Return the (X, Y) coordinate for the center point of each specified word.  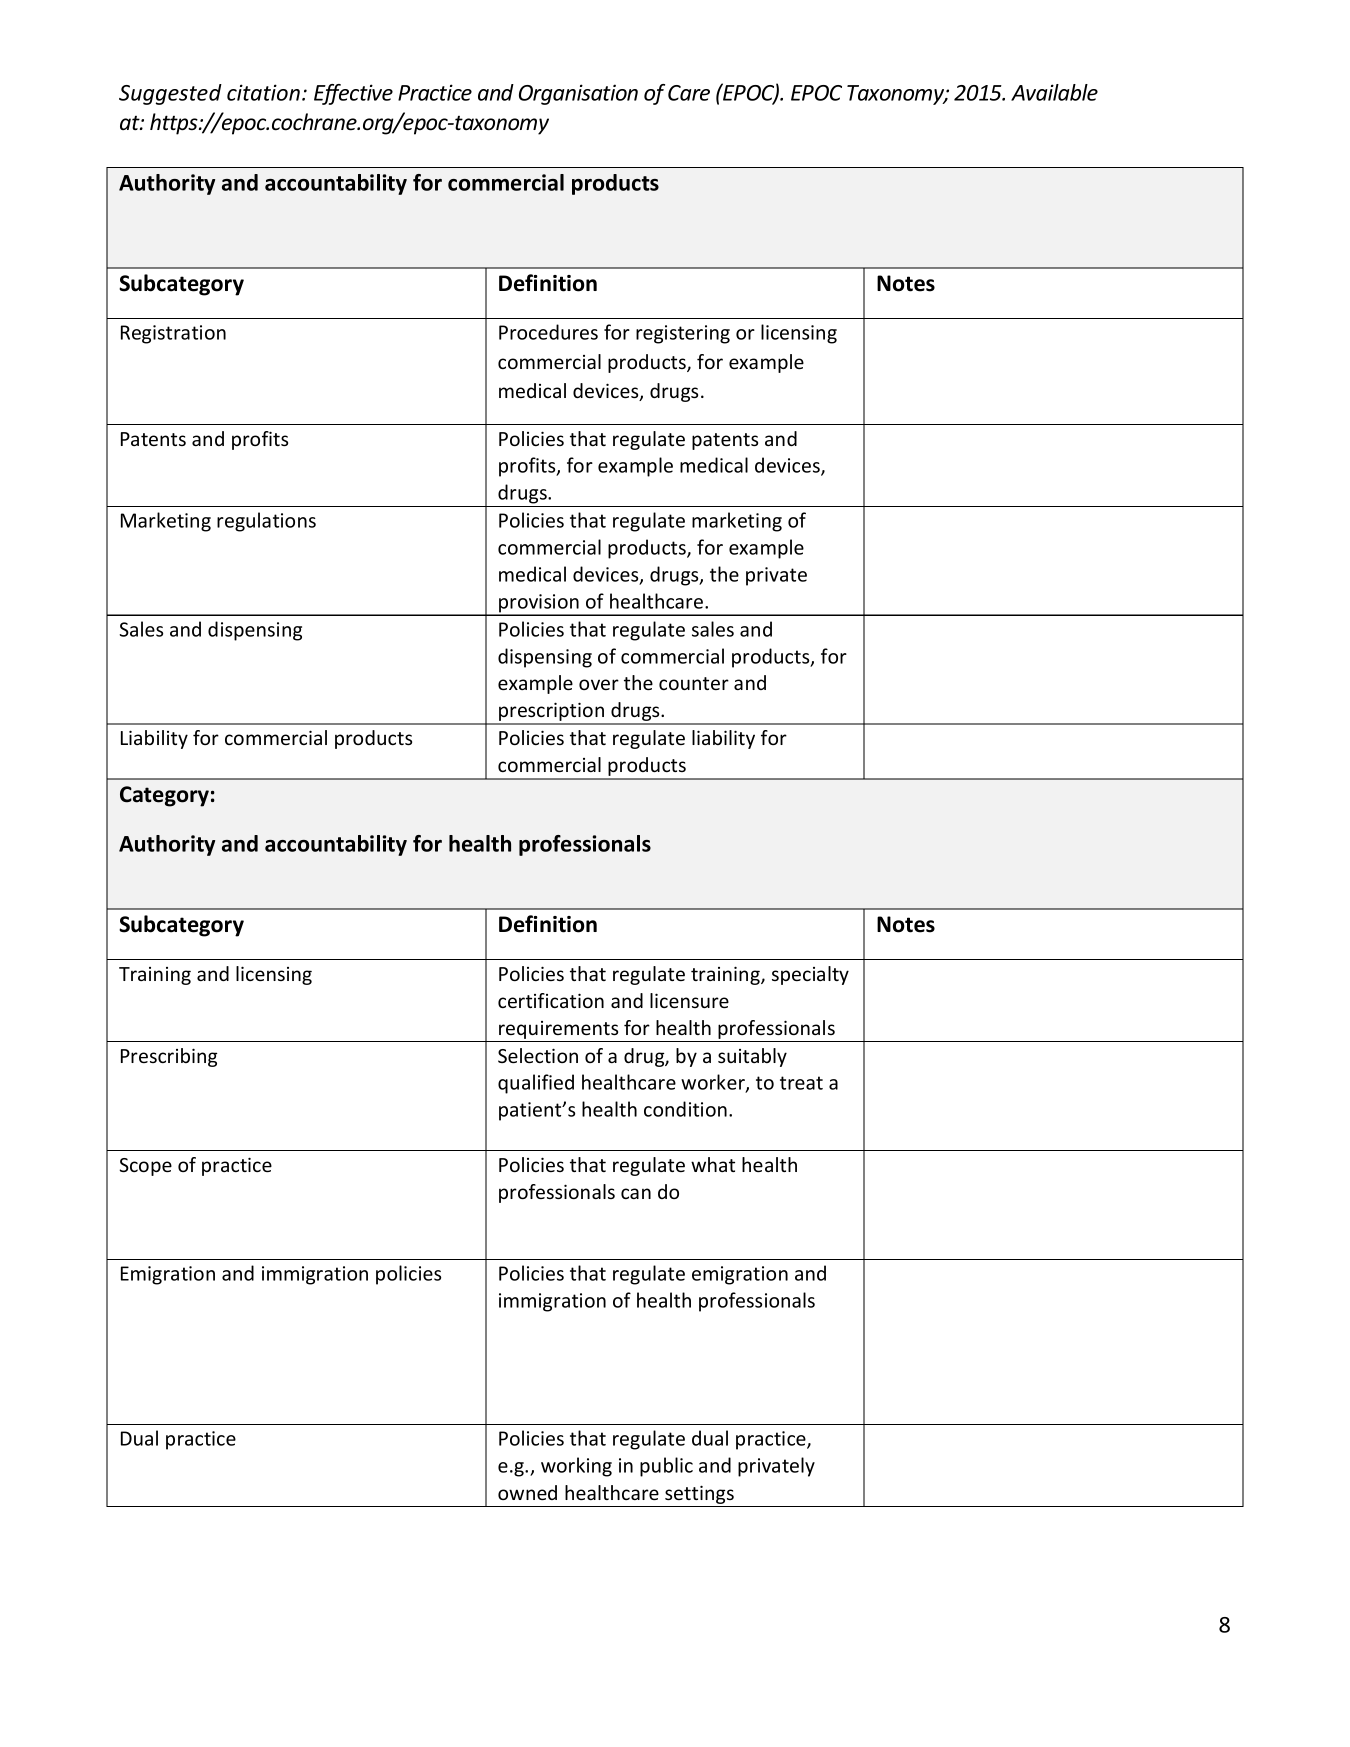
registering (683, 334)
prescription (551, 713)
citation (265, 92)
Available (1054, 92)
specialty (810, 975)
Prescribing (169, 1057)
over (599, 684)
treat (801, 1083)
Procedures (548, 332)
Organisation (578, 94)
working (576, 1467)
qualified (536, 1084)
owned (527, 1492)
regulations (266, 522)
